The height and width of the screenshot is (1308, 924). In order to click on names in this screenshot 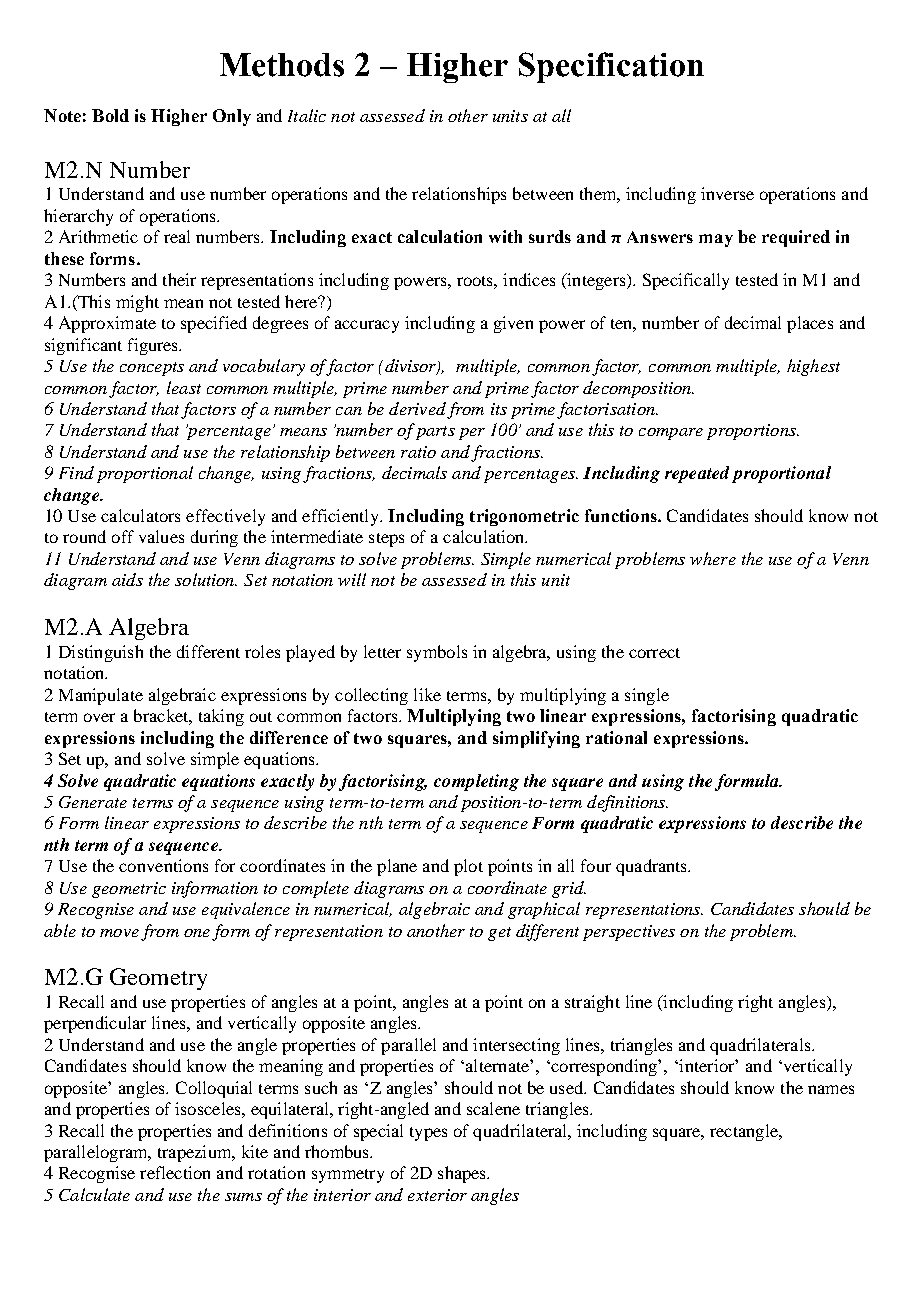, I will do `click(831, 1089)`.
